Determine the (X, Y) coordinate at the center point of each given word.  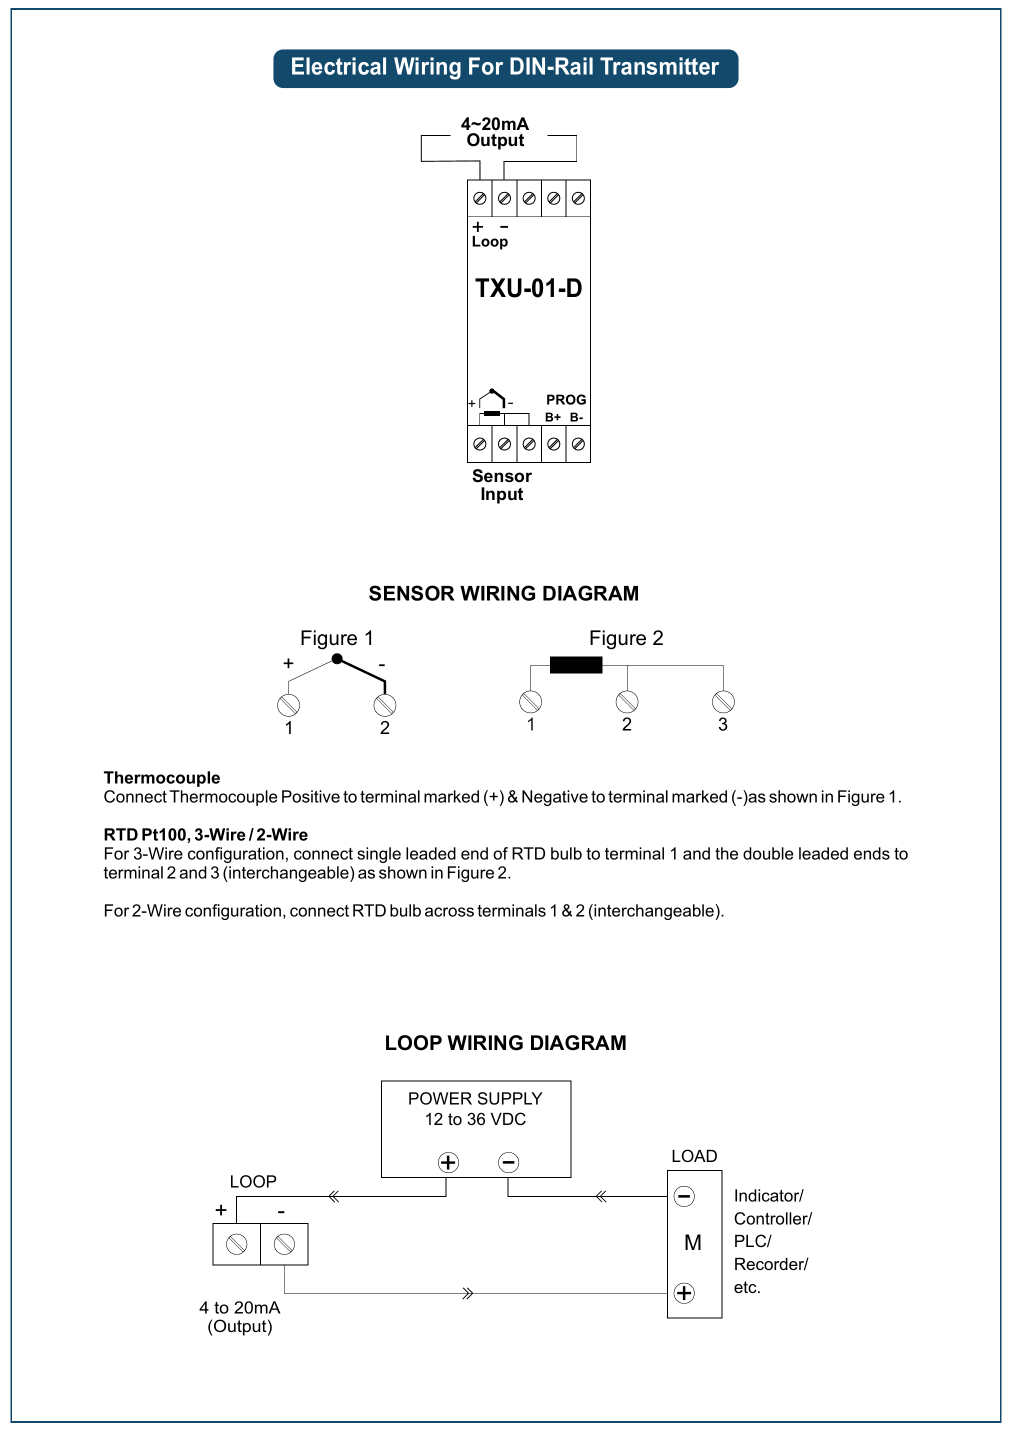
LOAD (694, 1155)
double (768, 853)
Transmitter (659, 66)
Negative (555, 798)
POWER (440, 1098)
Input (502, 495)
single (379, 855)
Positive (311, 796)
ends (872, 853)
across (449, 912)
